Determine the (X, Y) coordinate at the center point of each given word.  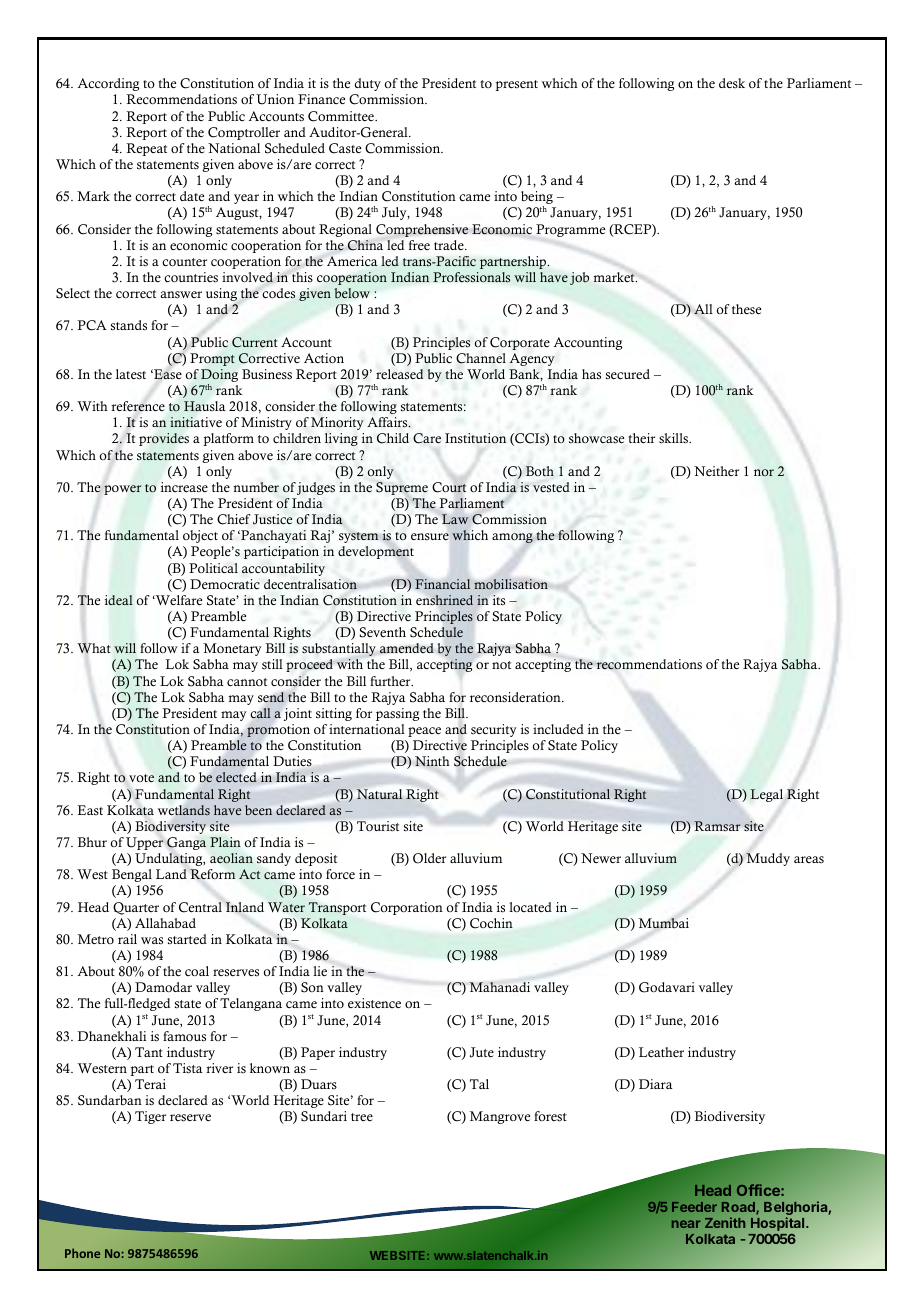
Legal (766, 795)
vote (141, 778)
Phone (82, 1253)
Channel (481, 358)
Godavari (667, 987)
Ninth (432, 761)
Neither (716, 471)
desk (732, 83)
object (200, 536)
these (746, 309)
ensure (430, 536)
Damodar (163, 987)
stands (129, 325)
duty (368, 84)
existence (374, 1003)
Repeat (146, 149)
